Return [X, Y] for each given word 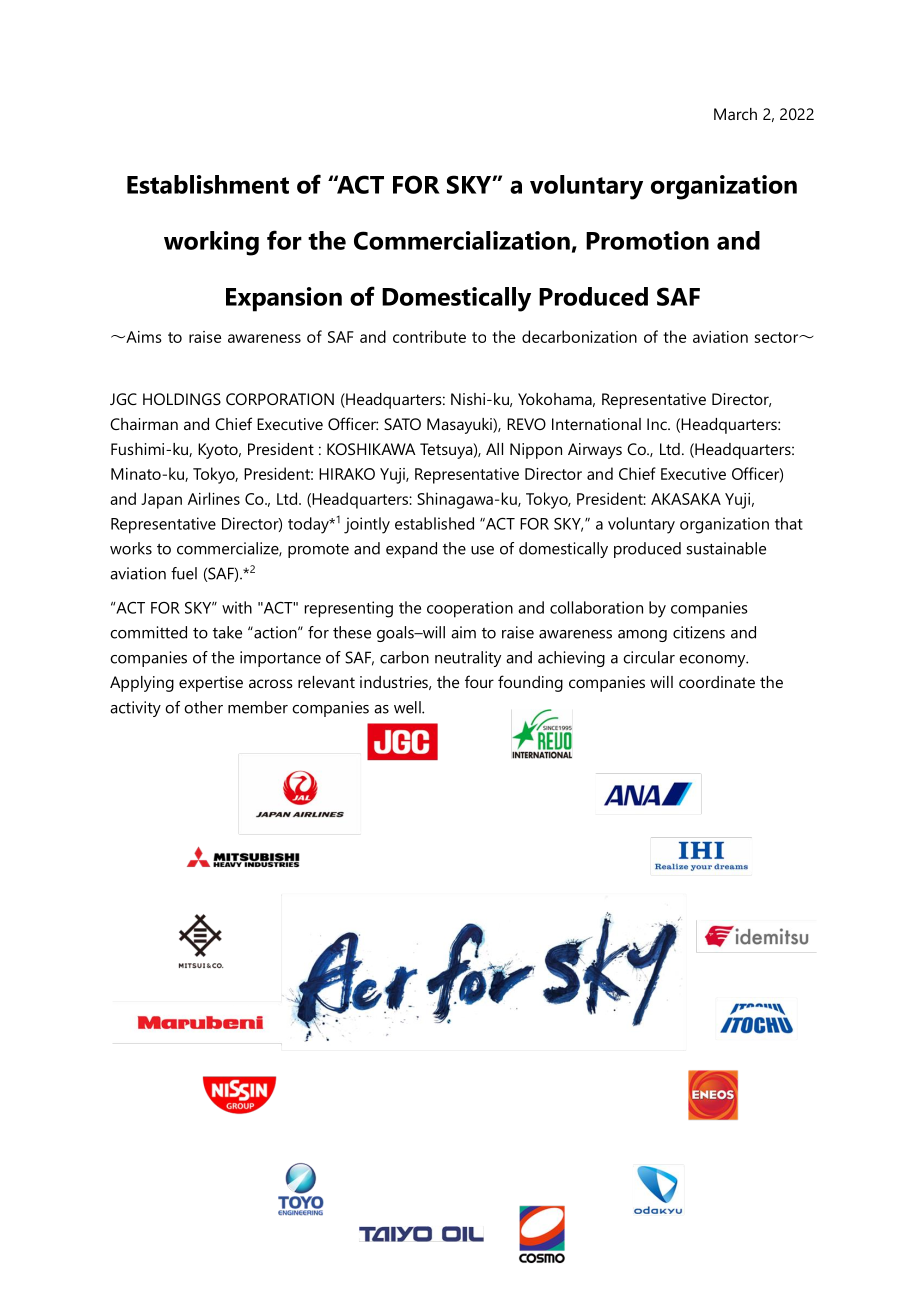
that [789, 523]
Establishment [208, 184]
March [735, 114]
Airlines [214, 498]
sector [777, 337]
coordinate [717, 682]
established [434, 523]
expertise [211, 684]
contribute [429, 336]
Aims [143, 337]
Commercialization [462, 240]
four [479, 681]
